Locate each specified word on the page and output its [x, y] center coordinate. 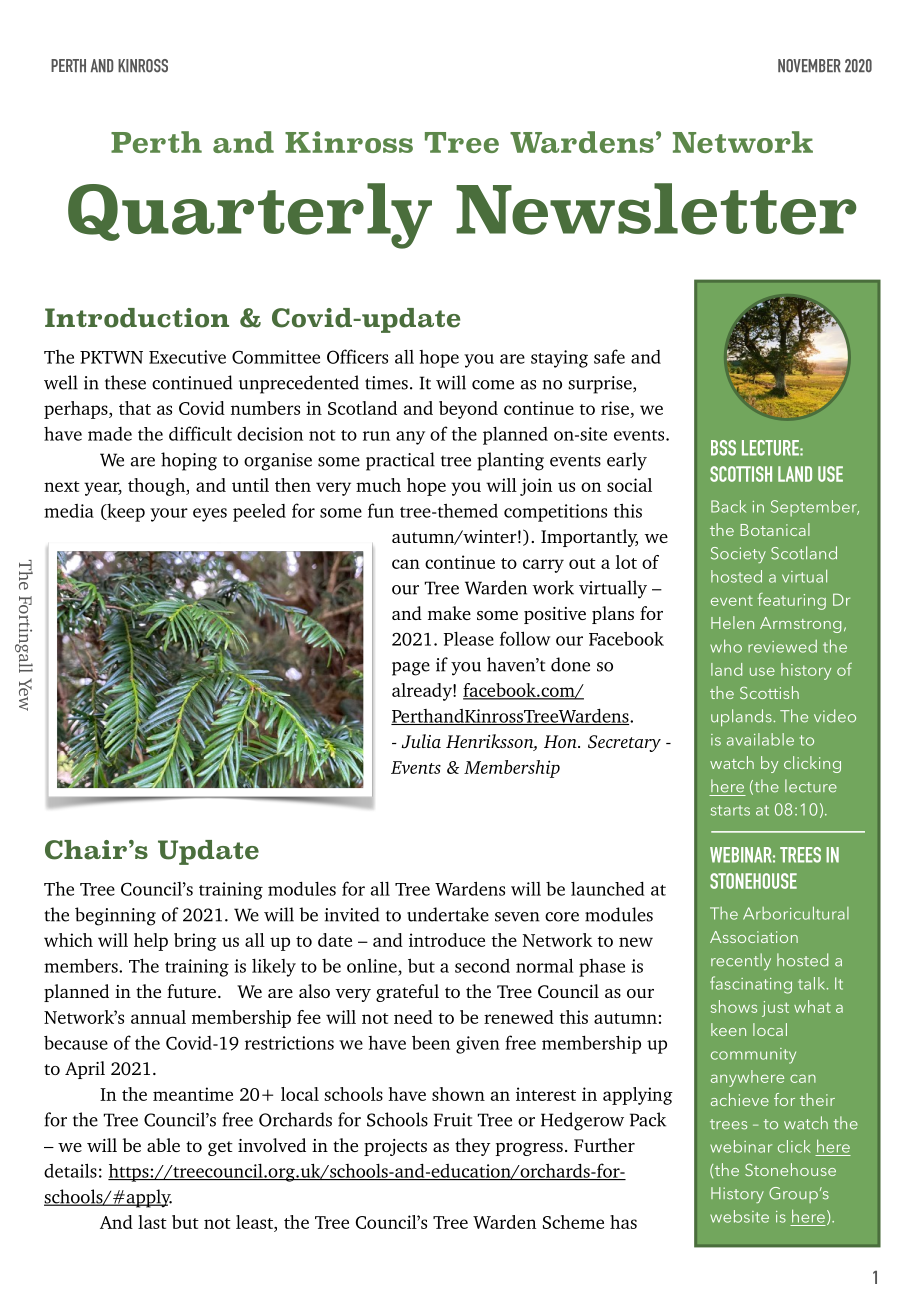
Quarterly [250, 216]
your [169, 515]
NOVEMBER [809, 66]
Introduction [137, 318]
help [151, 942]
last [152, 1222]
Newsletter [656, 209]
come [493, 385]
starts [730, 810]
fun [381, 510]
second [482, 966]
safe [609, 356]
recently [741, 961]
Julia [421, 741]
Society [738, 555]
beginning [115, 916]
